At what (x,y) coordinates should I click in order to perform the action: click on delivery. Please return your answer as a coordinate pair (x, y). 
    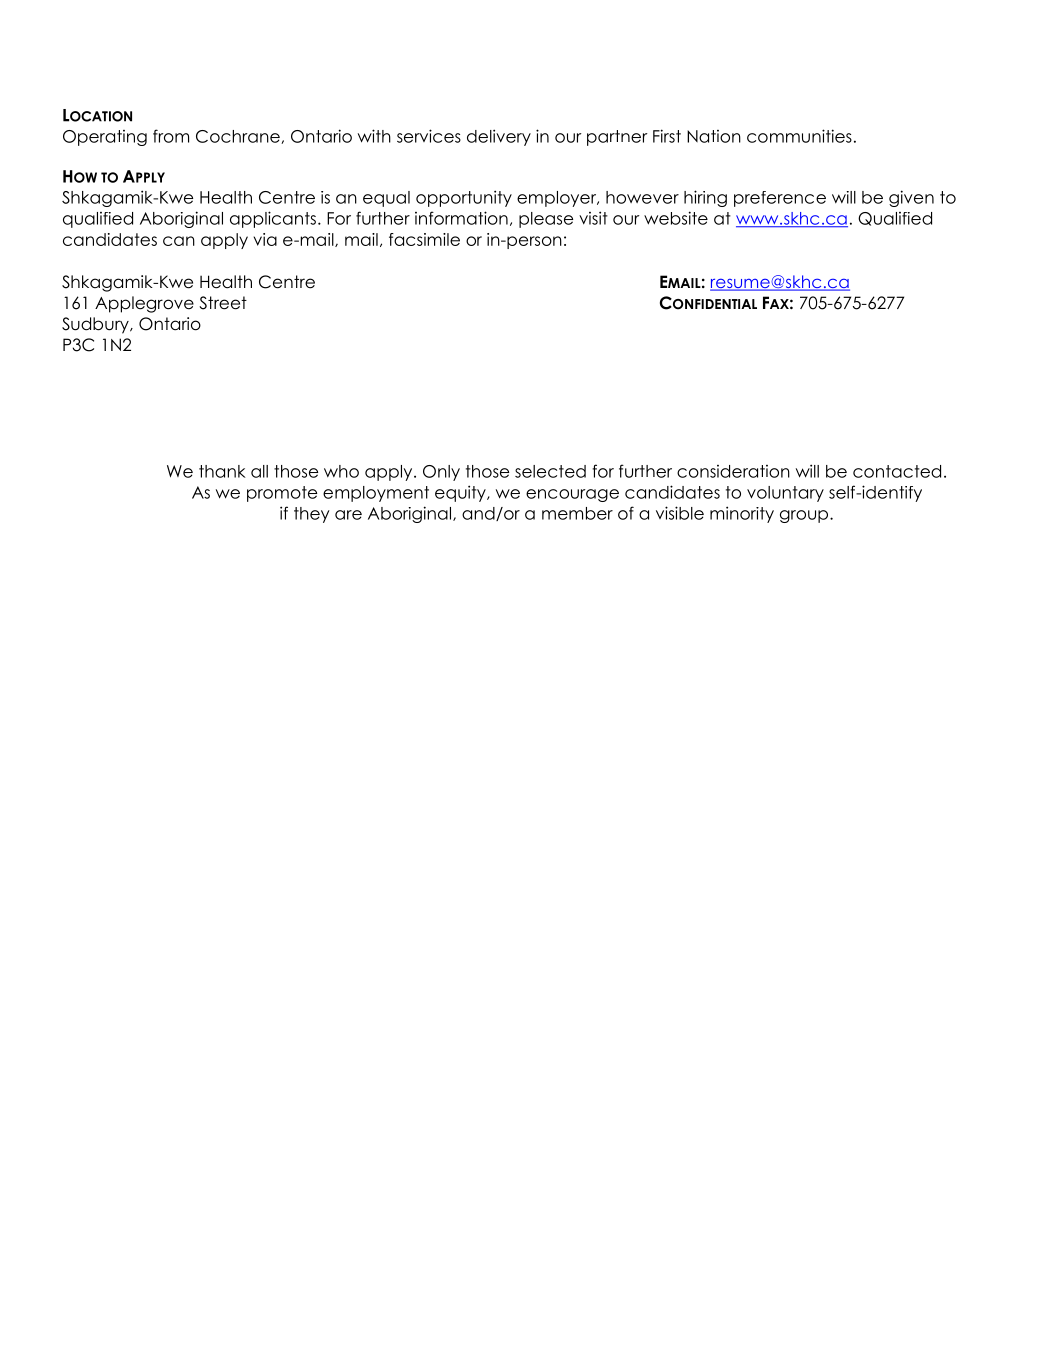
    Looking at the image, I should click on (499, 137).
